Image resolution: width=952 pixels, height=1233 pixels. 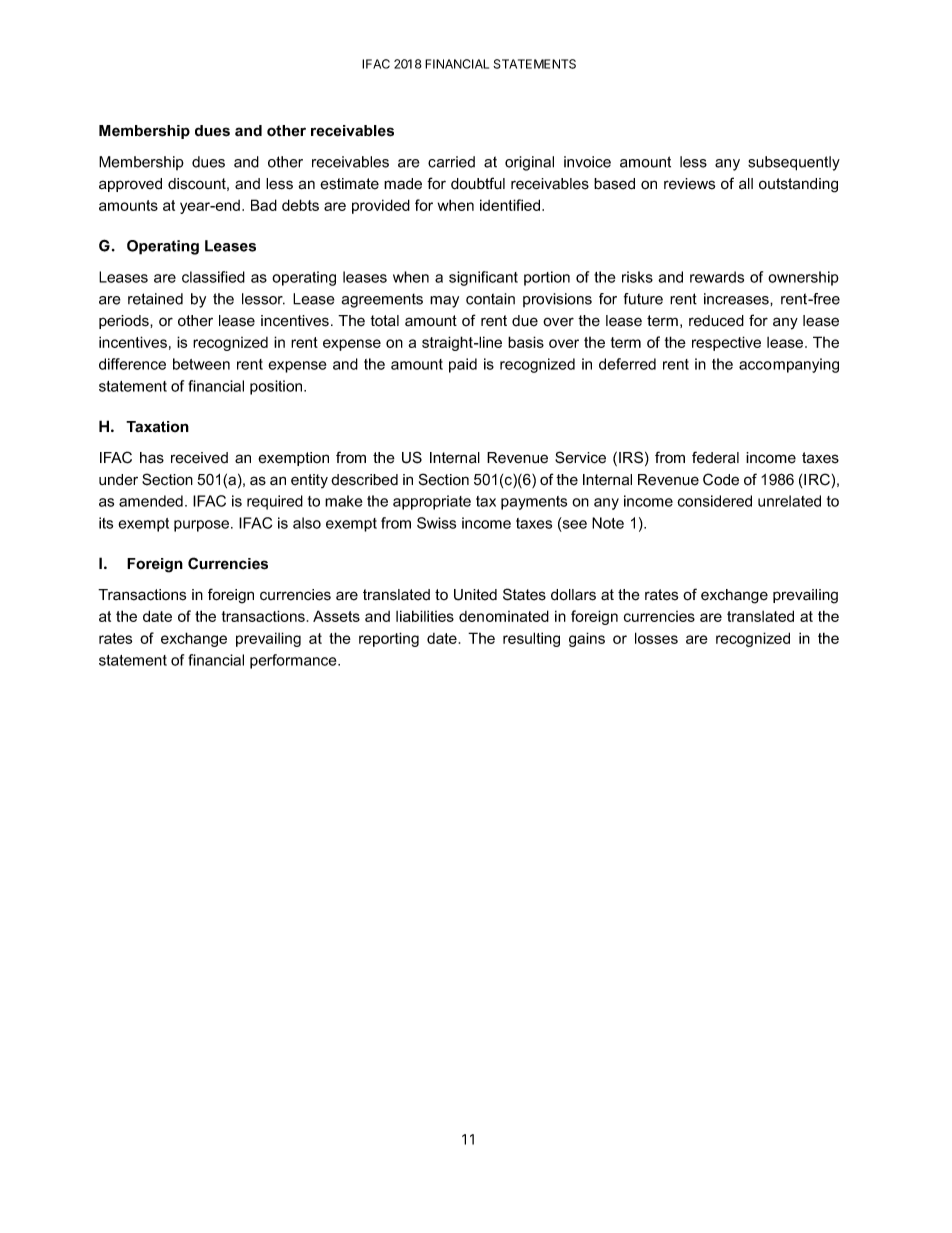 What do you see at coordinates (737, 299) in the page?
I see `increases` at bounding box center [737, 299].
